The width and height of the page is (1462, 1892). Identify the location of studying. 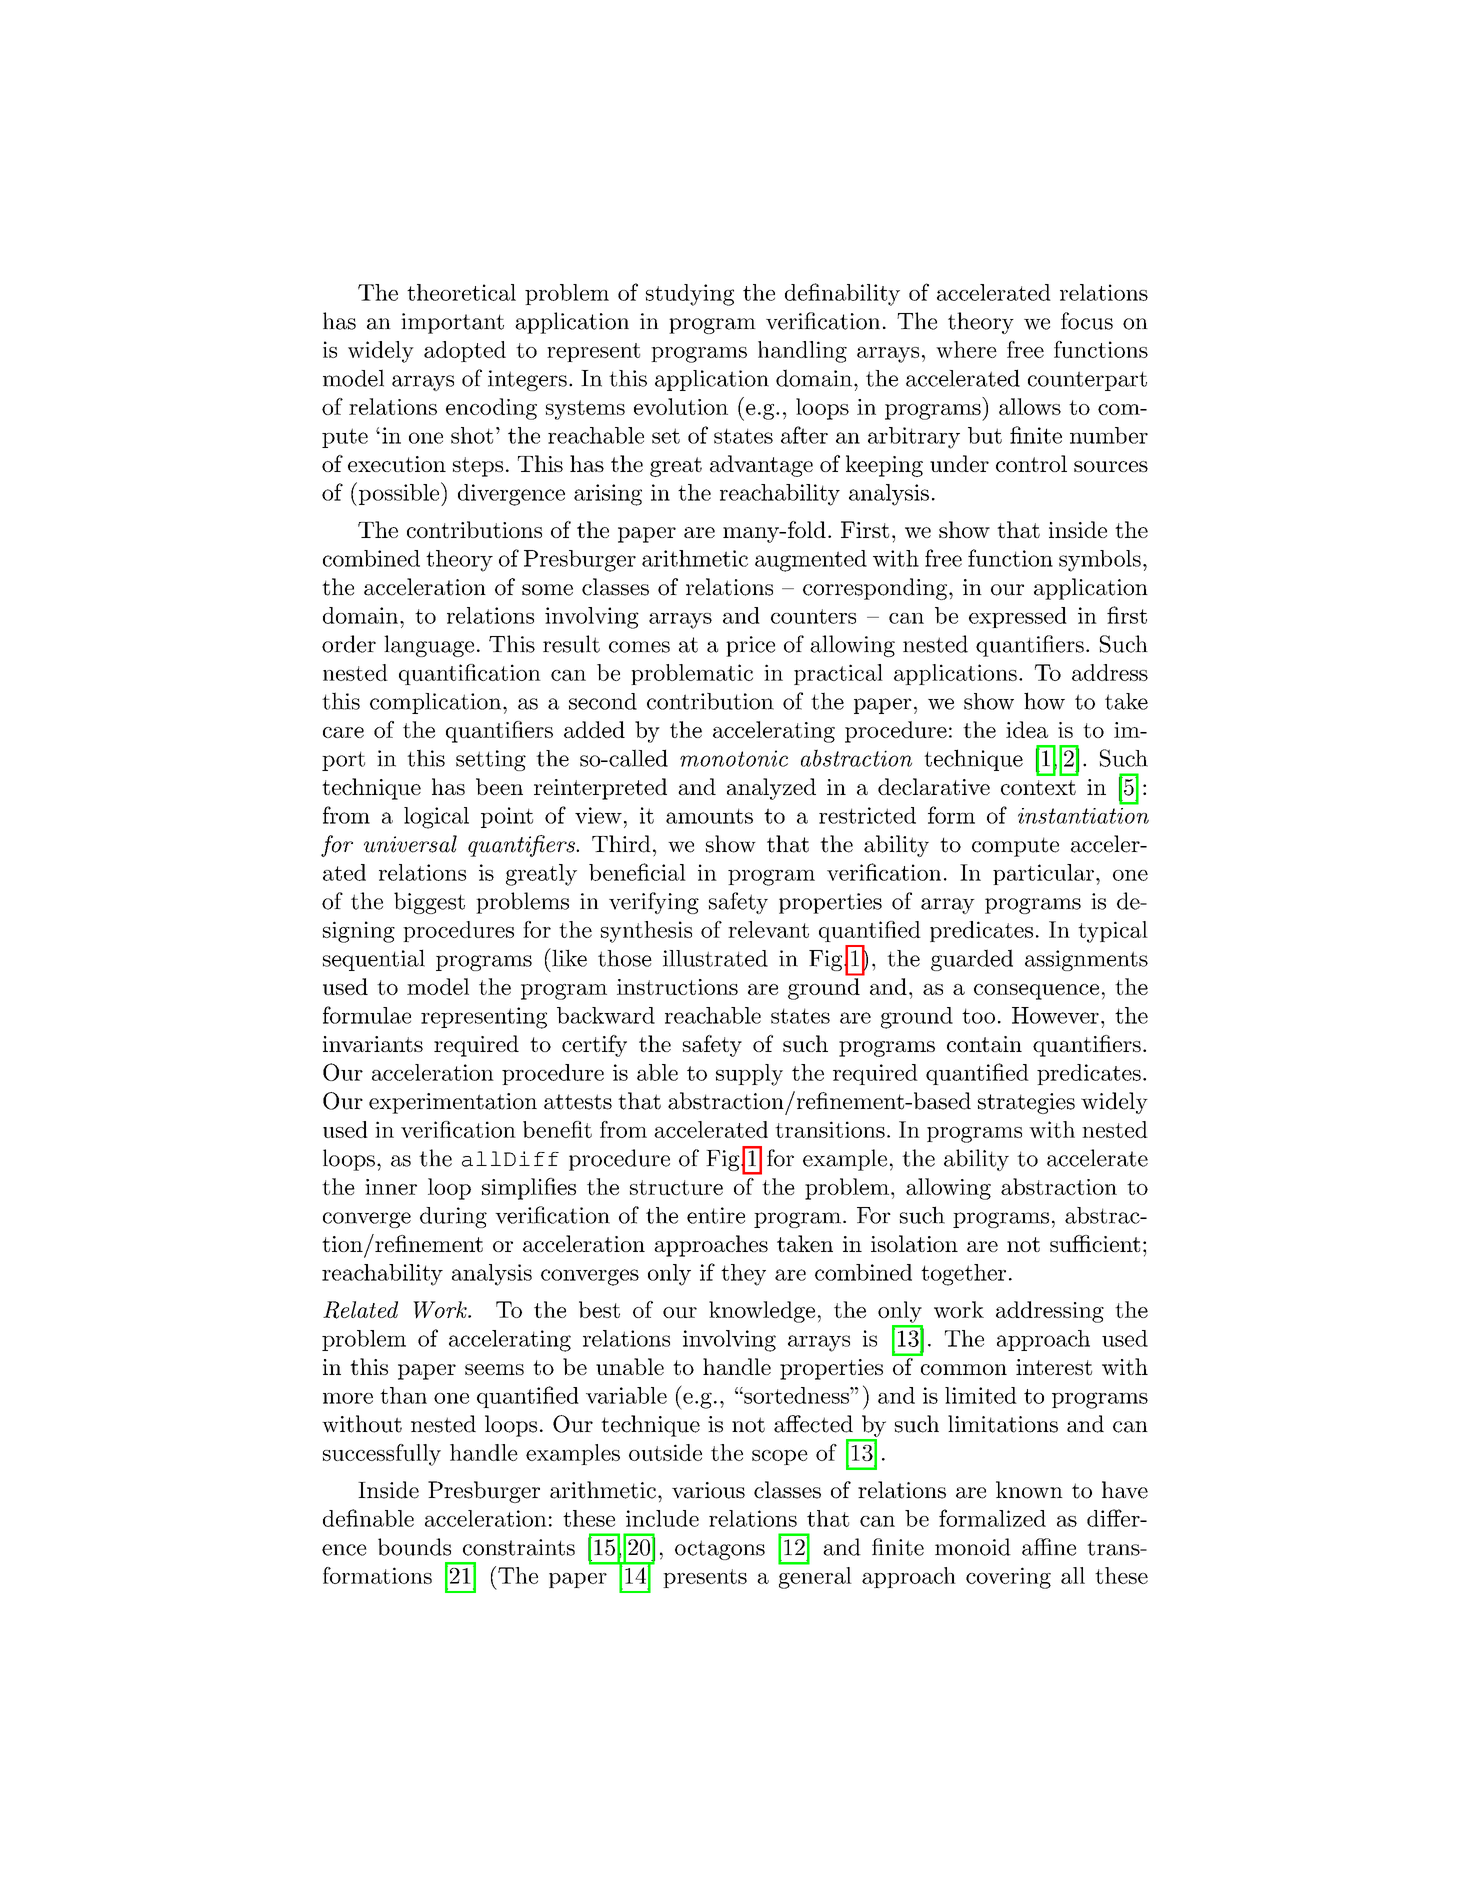
(690, 295).
